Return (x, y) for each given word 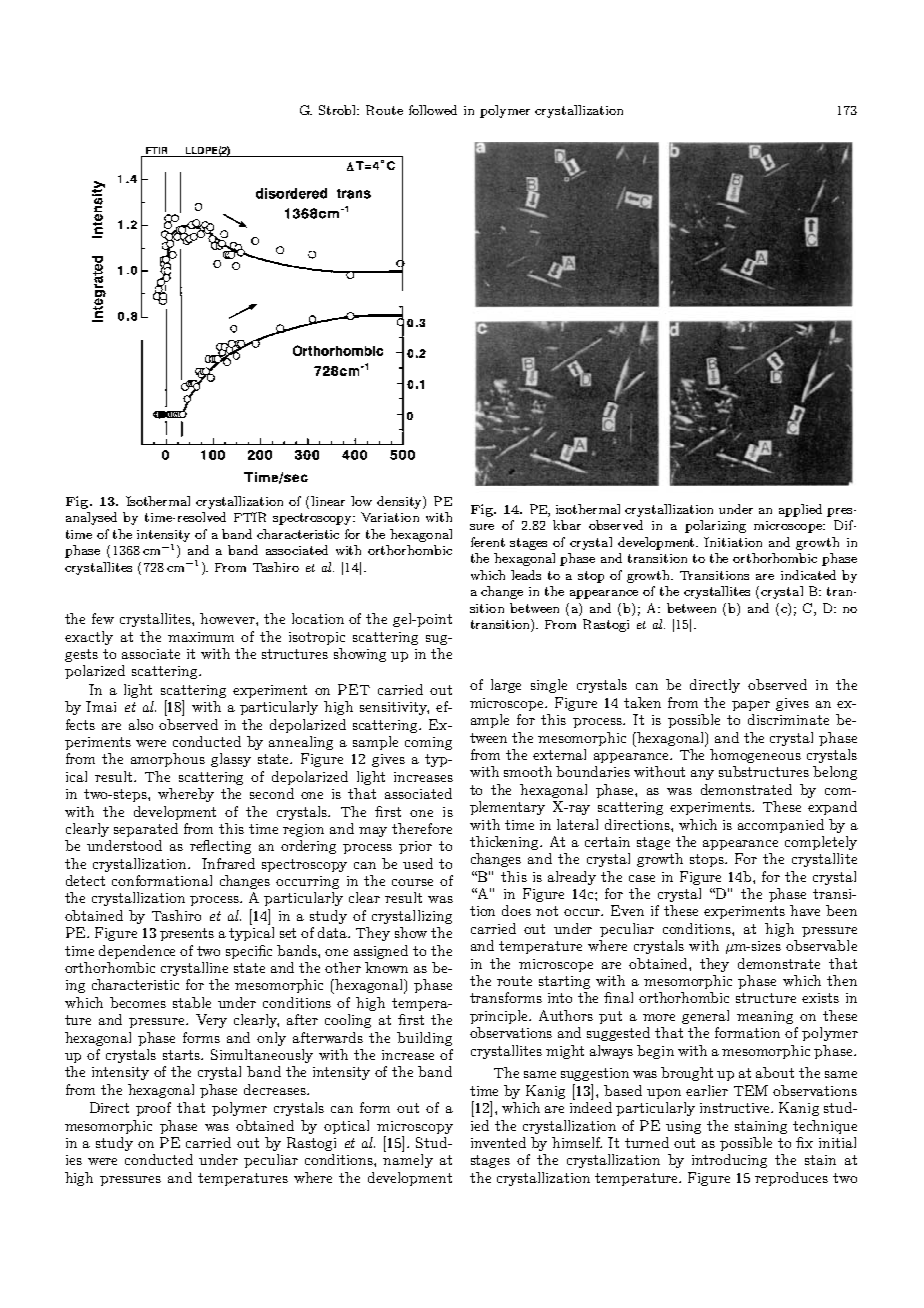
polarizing (715, 526)
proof (153, 1109)
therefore (422, 828)
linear (328, 501)
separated (146, 830)
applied (800, 510)
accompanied (781, 826)
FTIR (250, 517)
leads (526, 575)
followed (433, 110)
